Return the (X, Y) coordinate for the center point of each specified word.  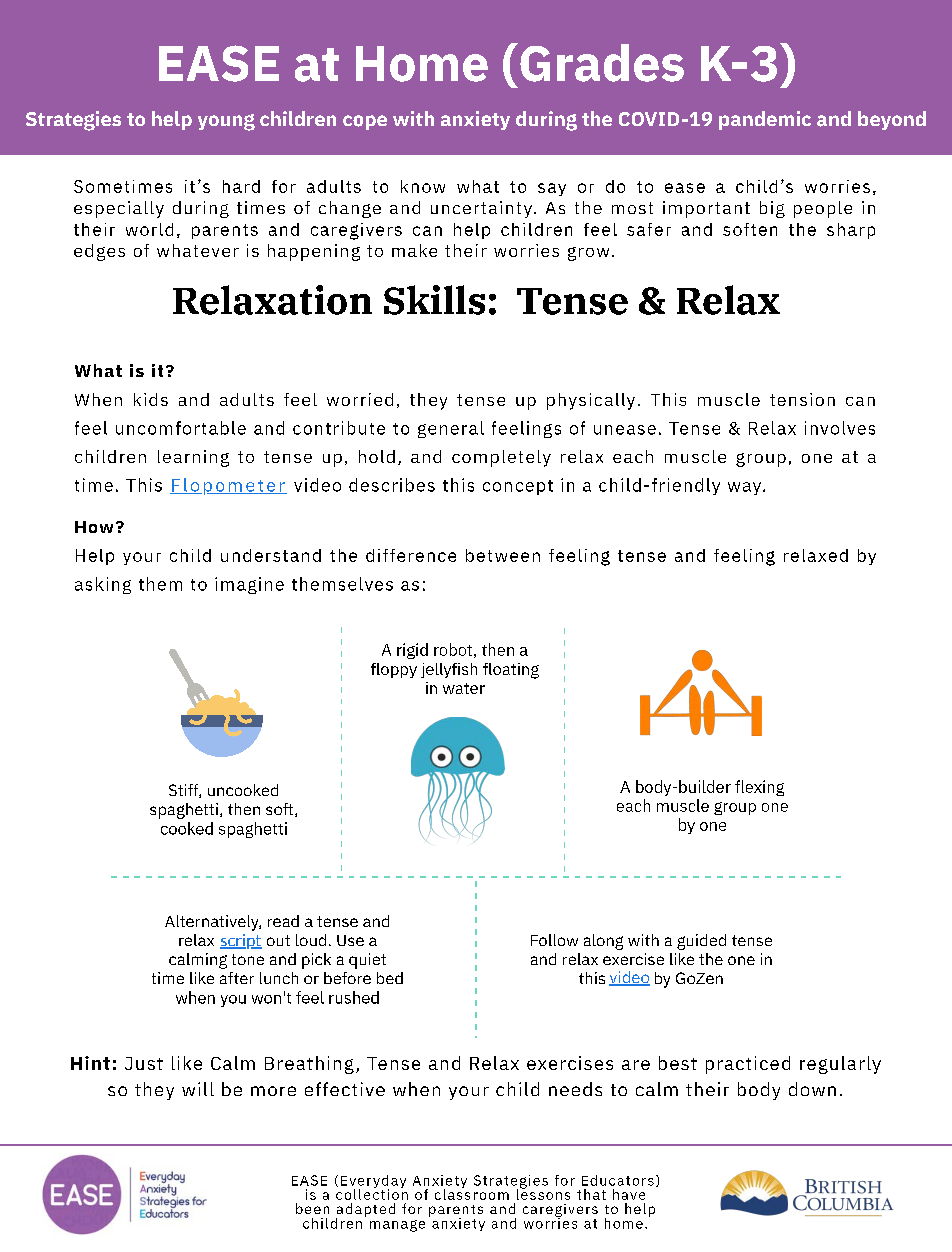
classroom (472, 1193)
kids (151, 399)
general (451, 429)
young (226, 122)
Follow (554, 940)
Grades (602, 63)
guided (701, 942)
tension (802, 399)
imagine (249, 585)
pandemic (765, 120)
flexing (759, 788)
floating (511, 671)
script (241, 941)
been (312, 1208)
